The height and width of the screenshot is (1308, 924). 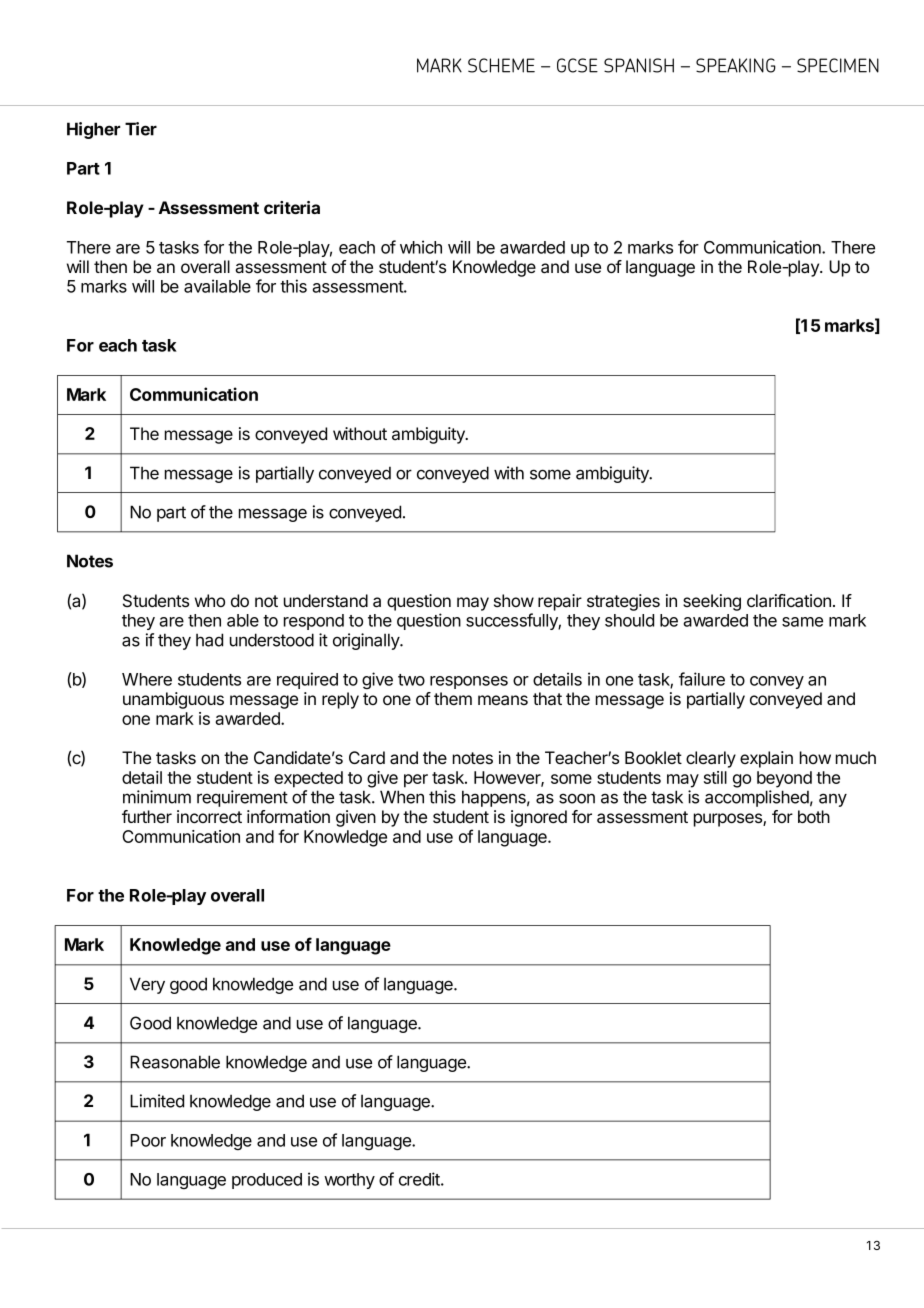 I want to click on same, so click(x=802, y=622).
